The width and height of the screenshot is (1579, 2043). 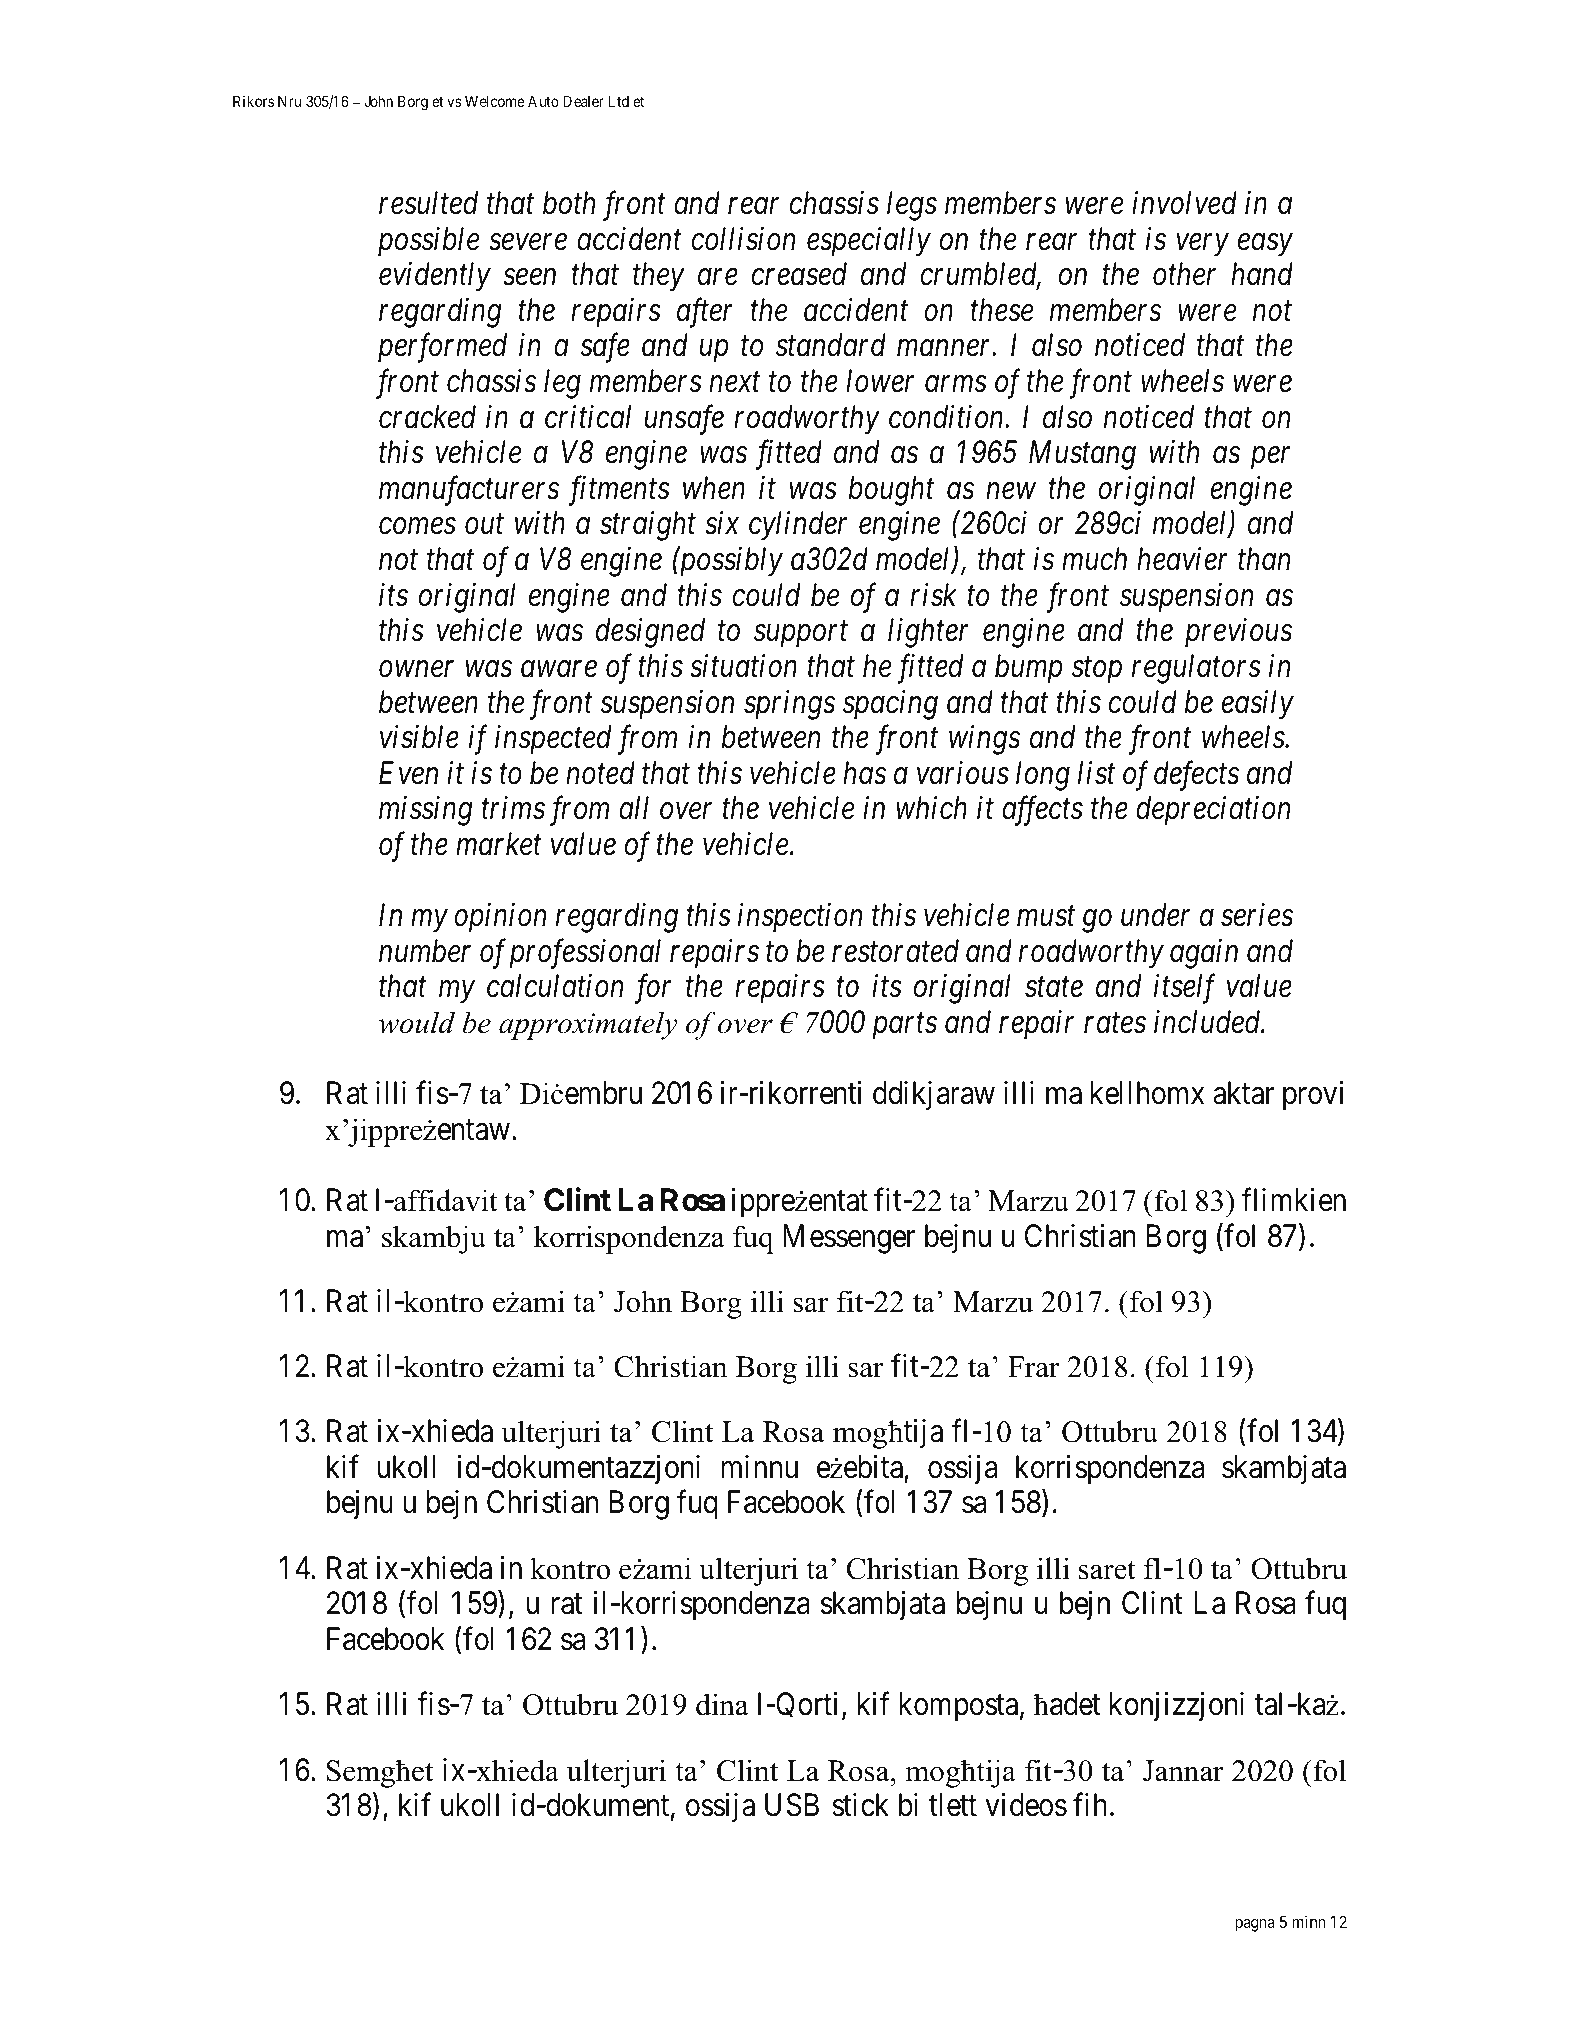 I want to click on Messenger, so click(x=849, y=1239).
